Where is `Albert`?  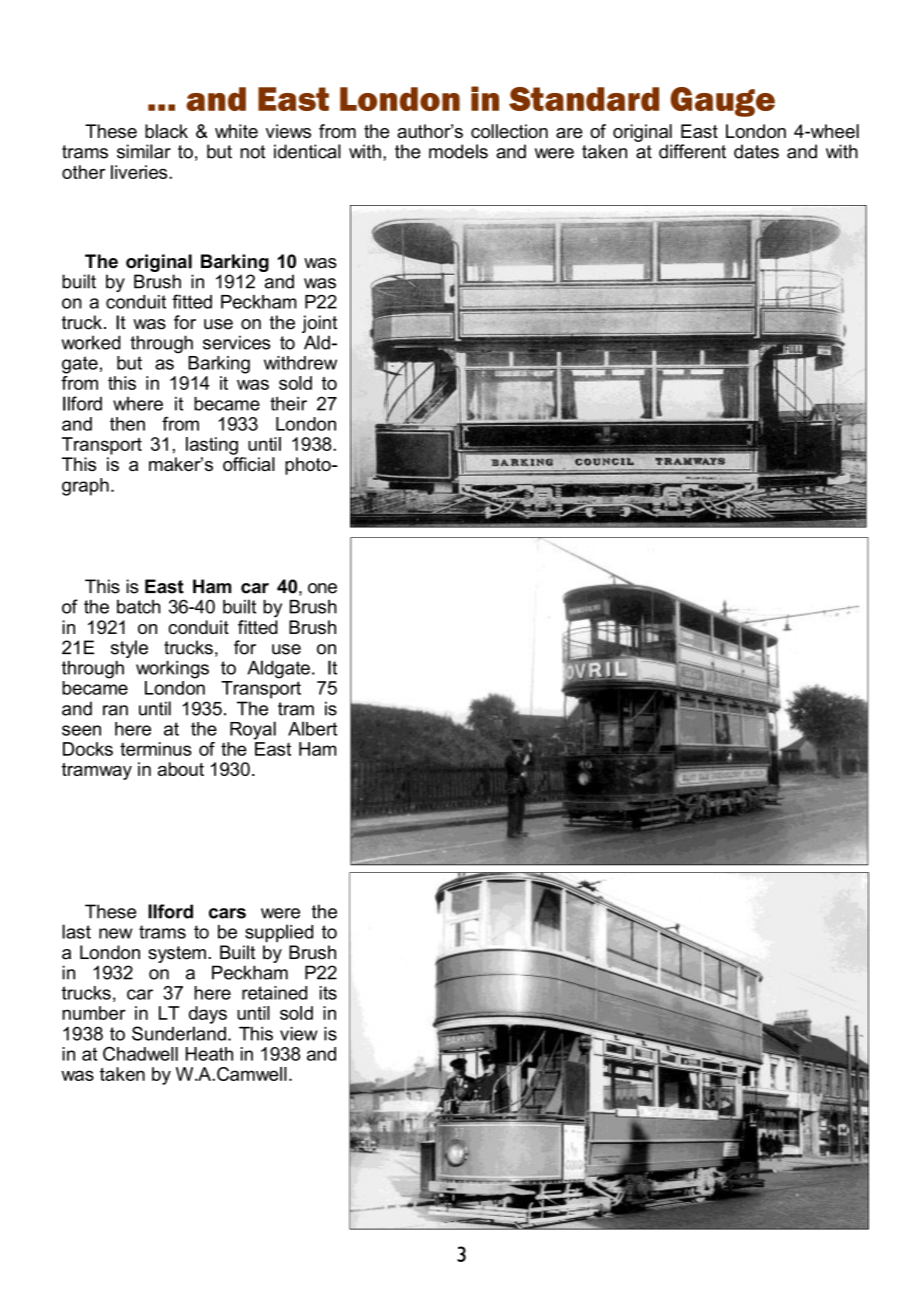
Albert is located at coordinates (312, 728).
